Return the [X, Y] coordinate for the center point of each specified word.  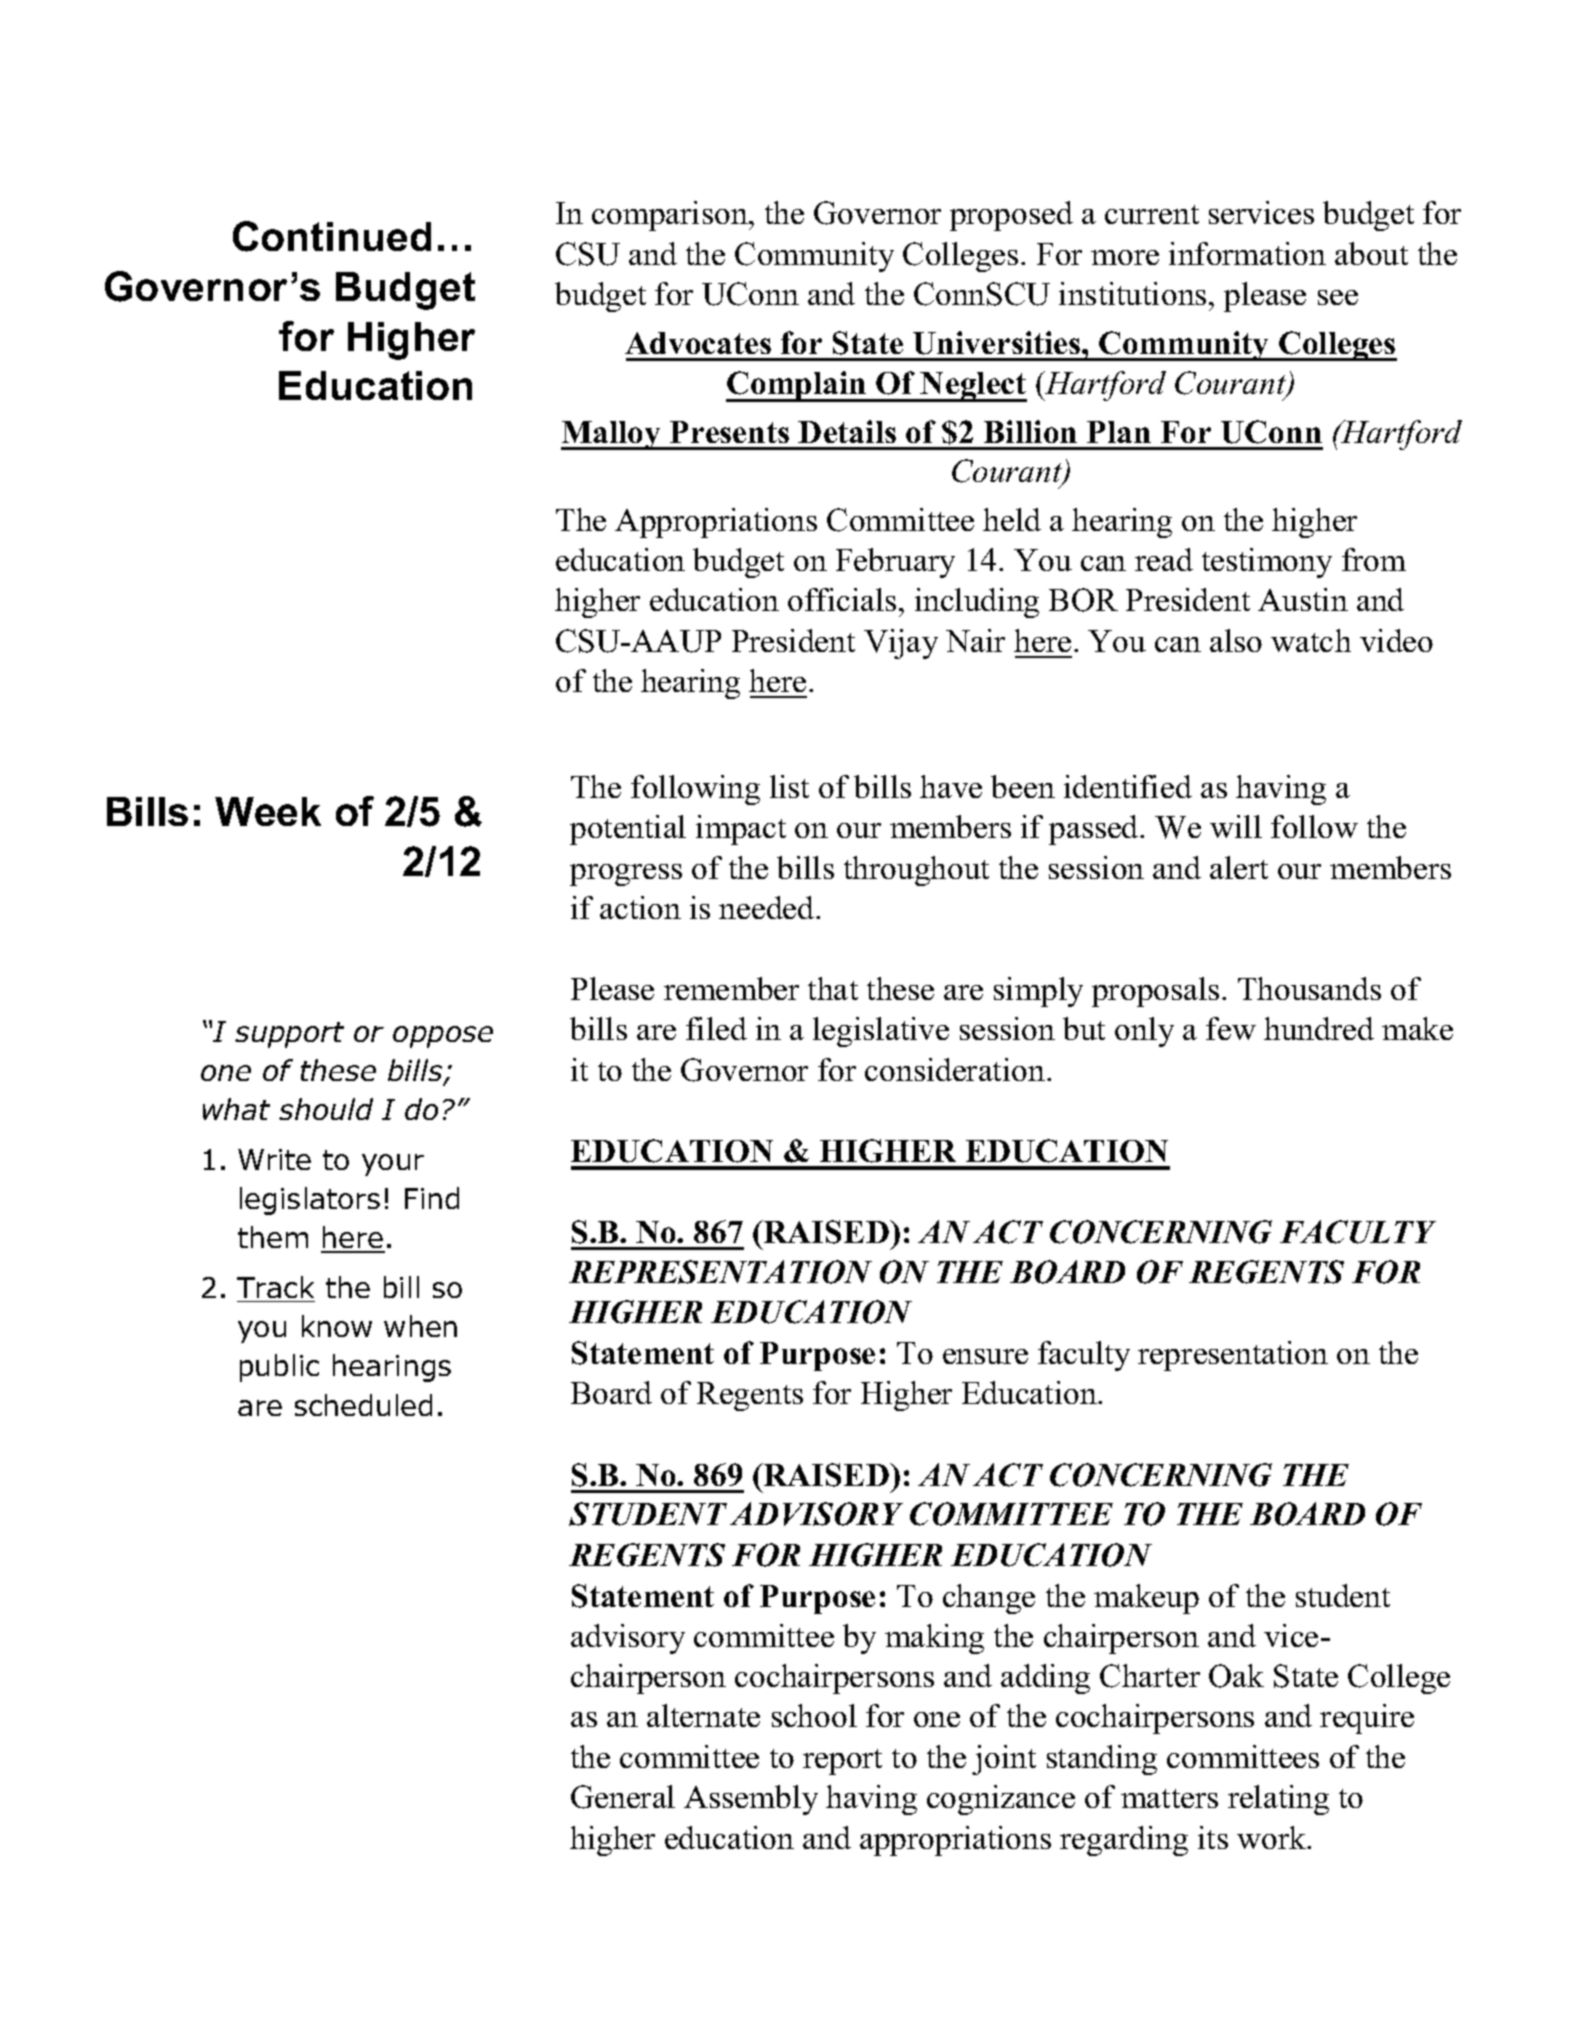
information [1247, 253]
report [842, 1762]
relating [1278, 1800]
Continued [332, 236]
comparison [671, 216]
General [623, 1797]
